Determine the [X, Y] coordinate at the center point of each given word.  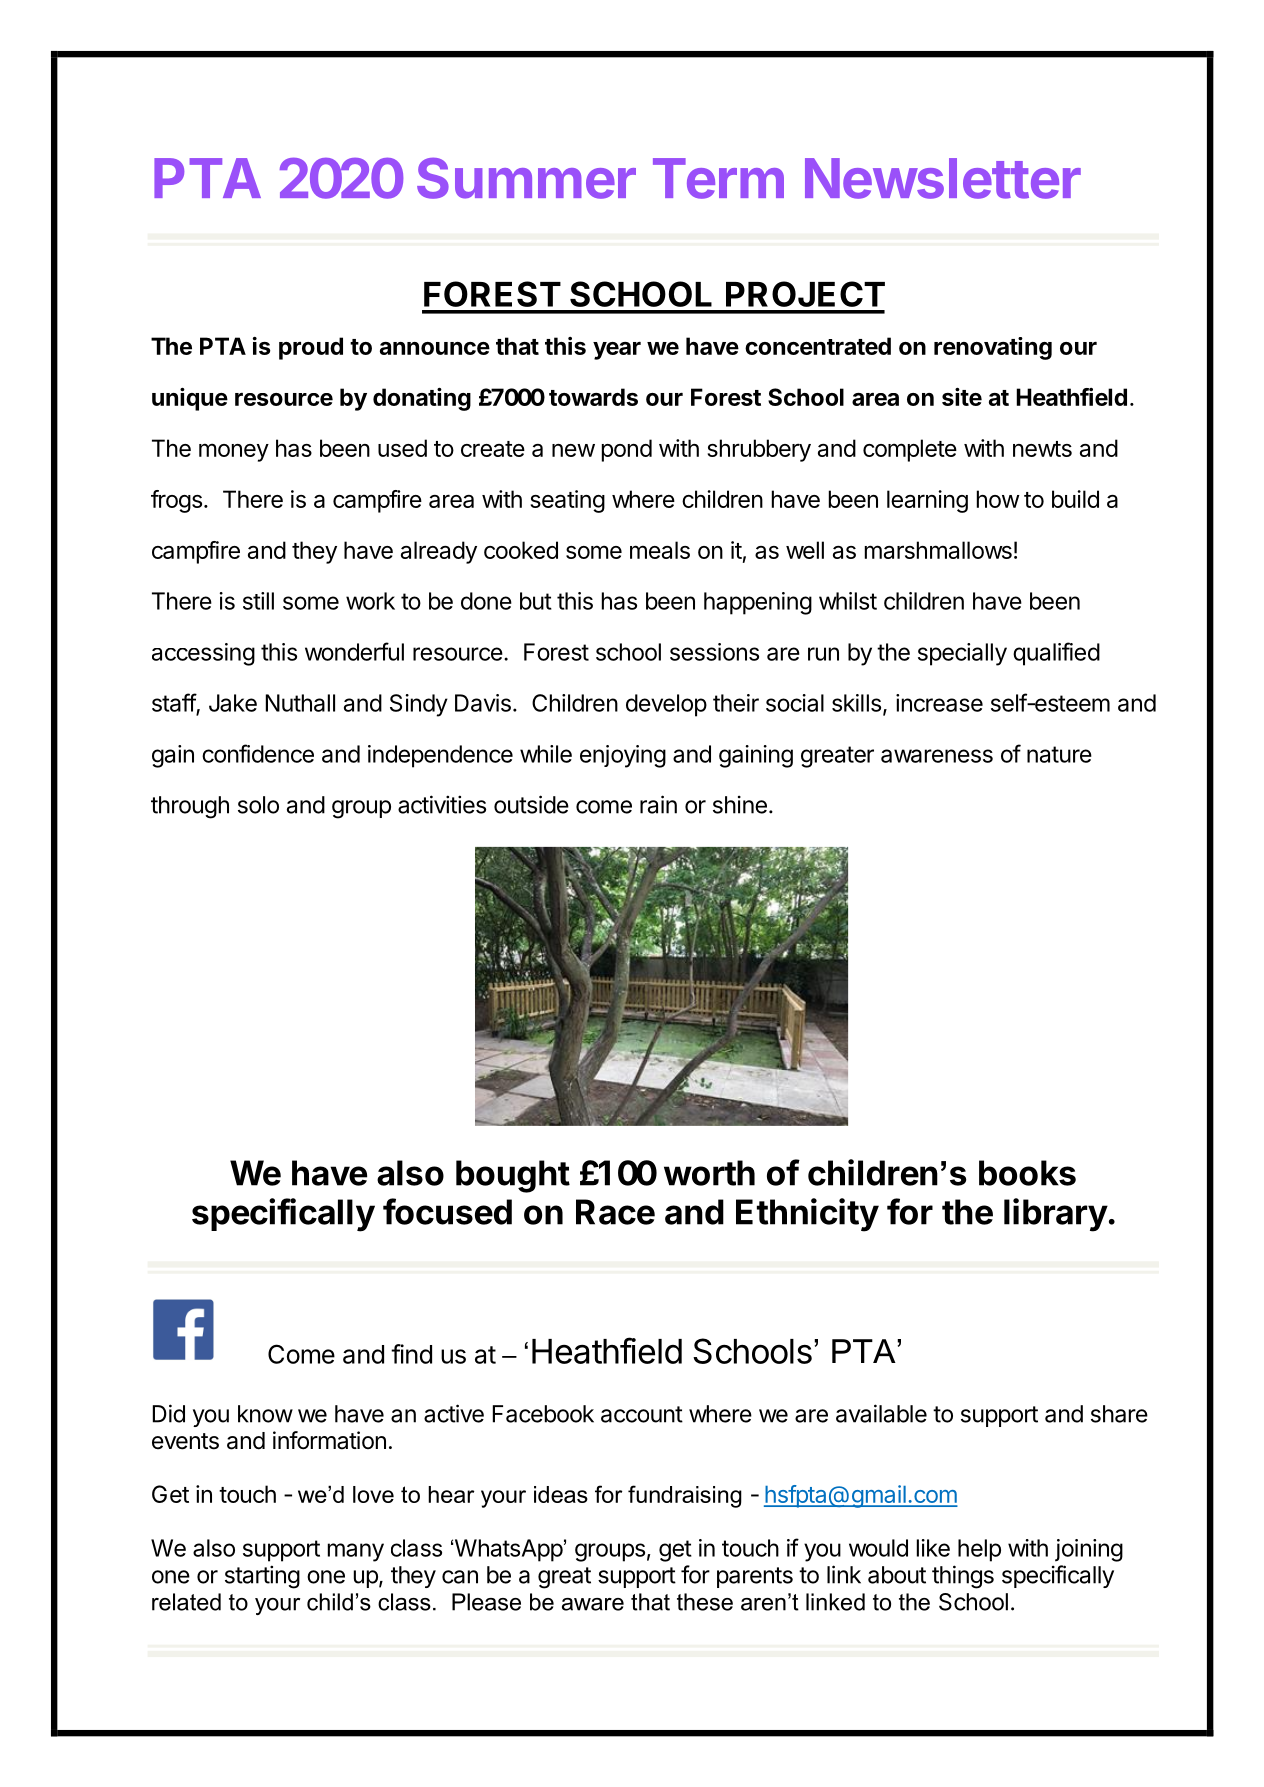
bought [513, 1176]
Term [718, 178]
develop [666, 705]
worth [709, 1173]
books [1027, 1173]
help [979, 1550]
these [705, 1602]
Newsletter [943, 178]
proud [311, 348]
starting [262, 1577]
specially [962, 654]
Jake [233, 703]
